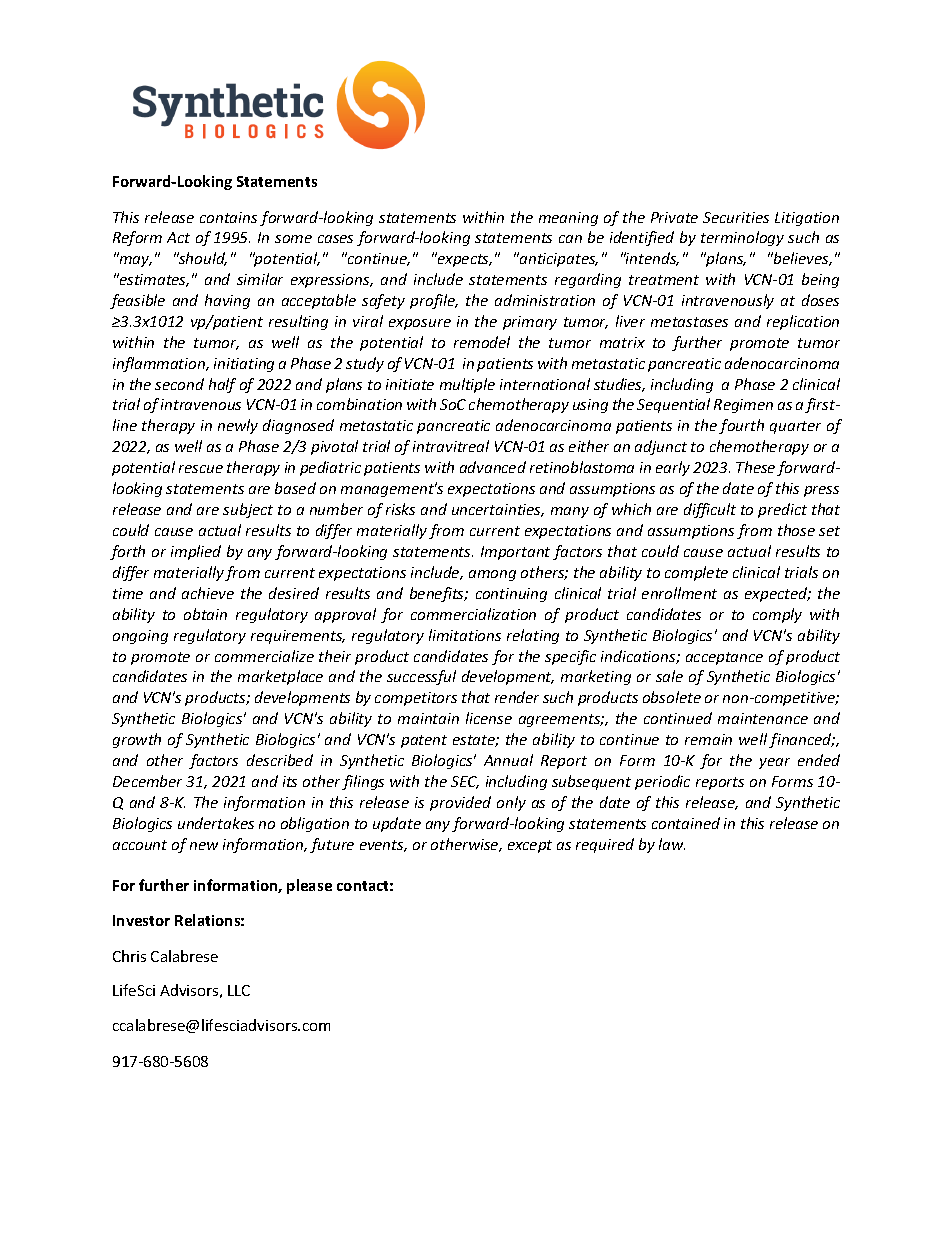 Image resolution: width=952 pixels, height=1233 pixels. What do you see at coordinates (763, 718) in the document?
I see `maintenance` at bounding box center [763, 718].
